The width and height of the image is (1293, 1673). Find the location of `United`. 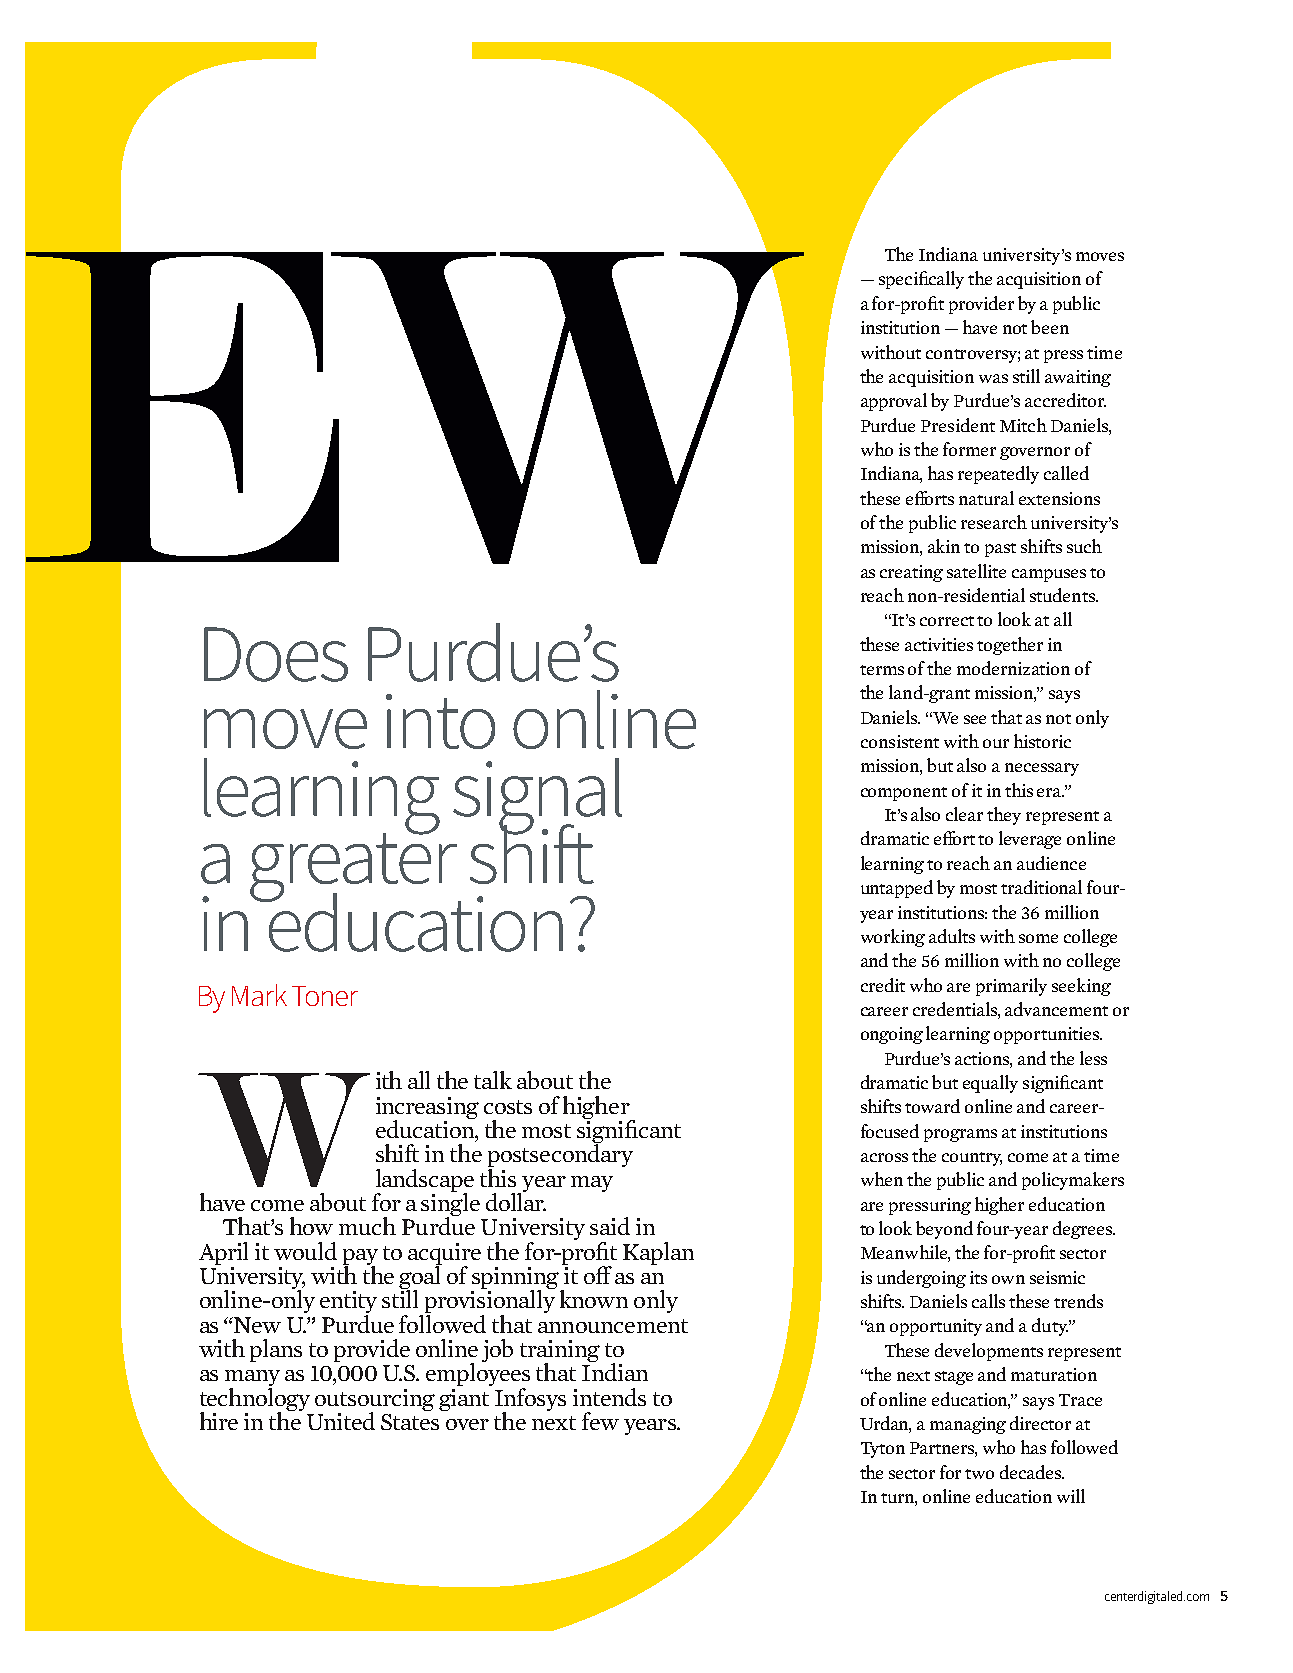

United is located at coordinates (341, 1421).
